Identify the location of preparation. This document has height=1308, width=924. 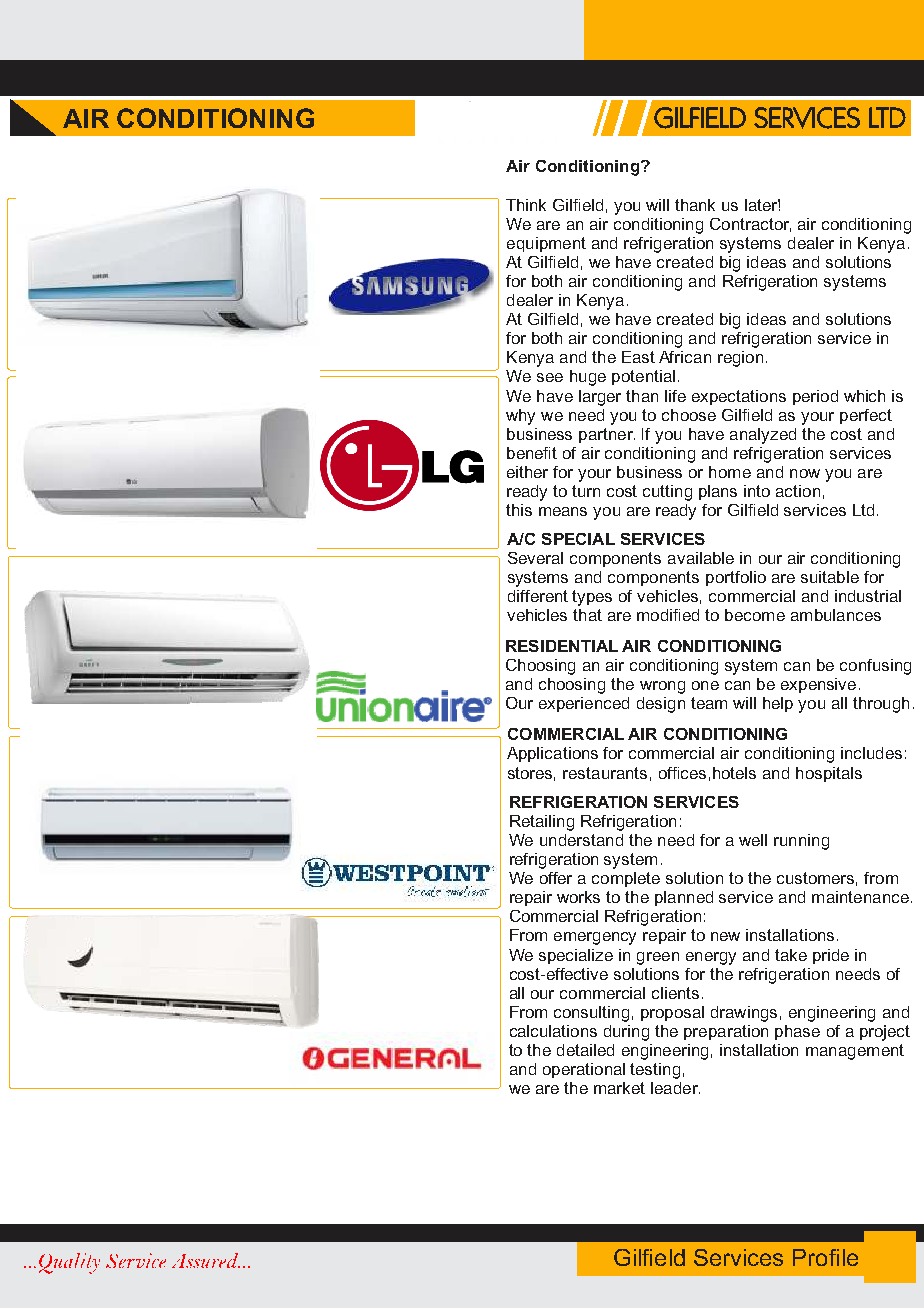
(726, 1032).
